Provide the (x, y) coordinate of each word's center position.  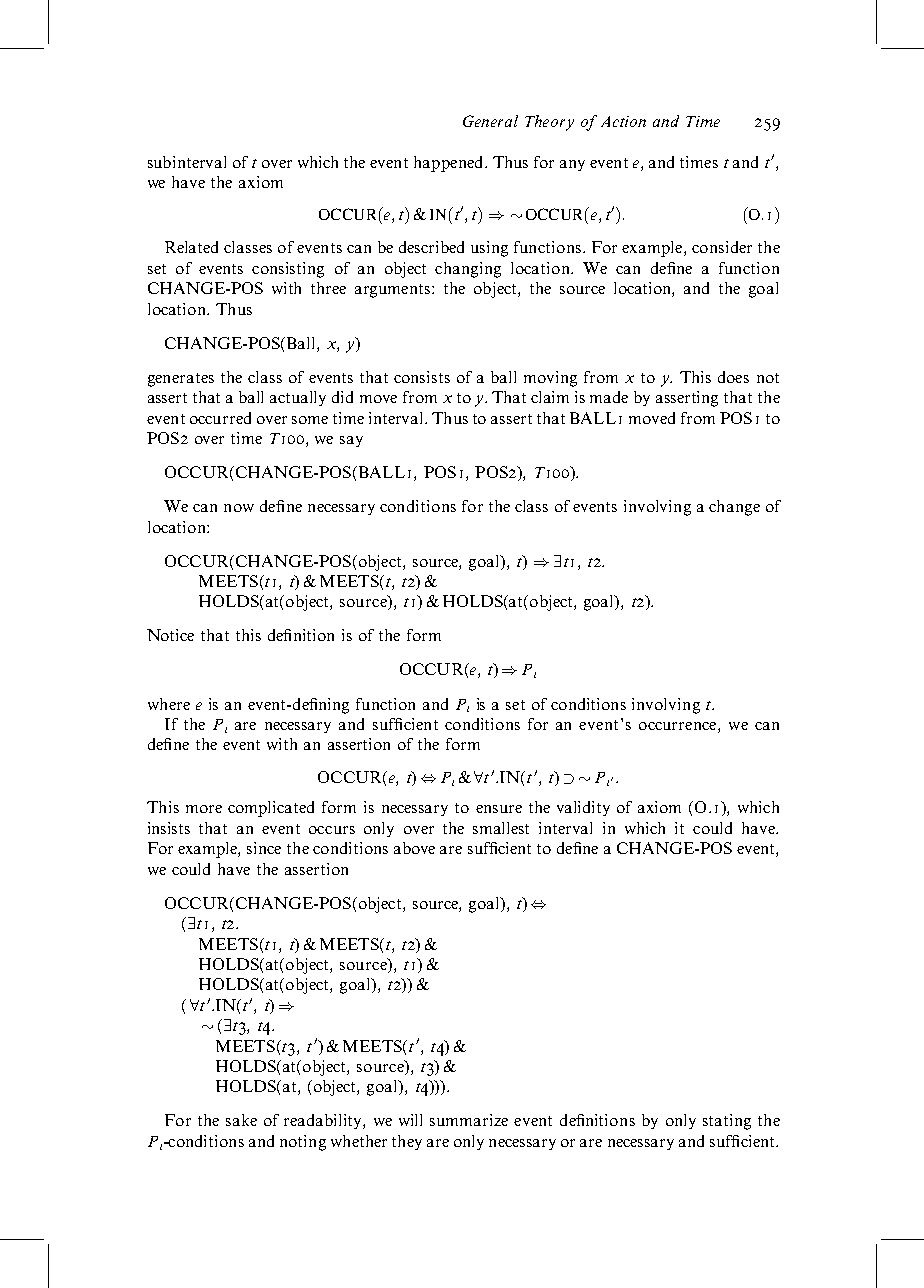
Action (623, 121)
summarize (469, 1120)
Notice (170, 635)
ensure (499, 809)
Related (191, 247)
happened (450, 164)
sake (241, 1120)
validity (583, 808)
